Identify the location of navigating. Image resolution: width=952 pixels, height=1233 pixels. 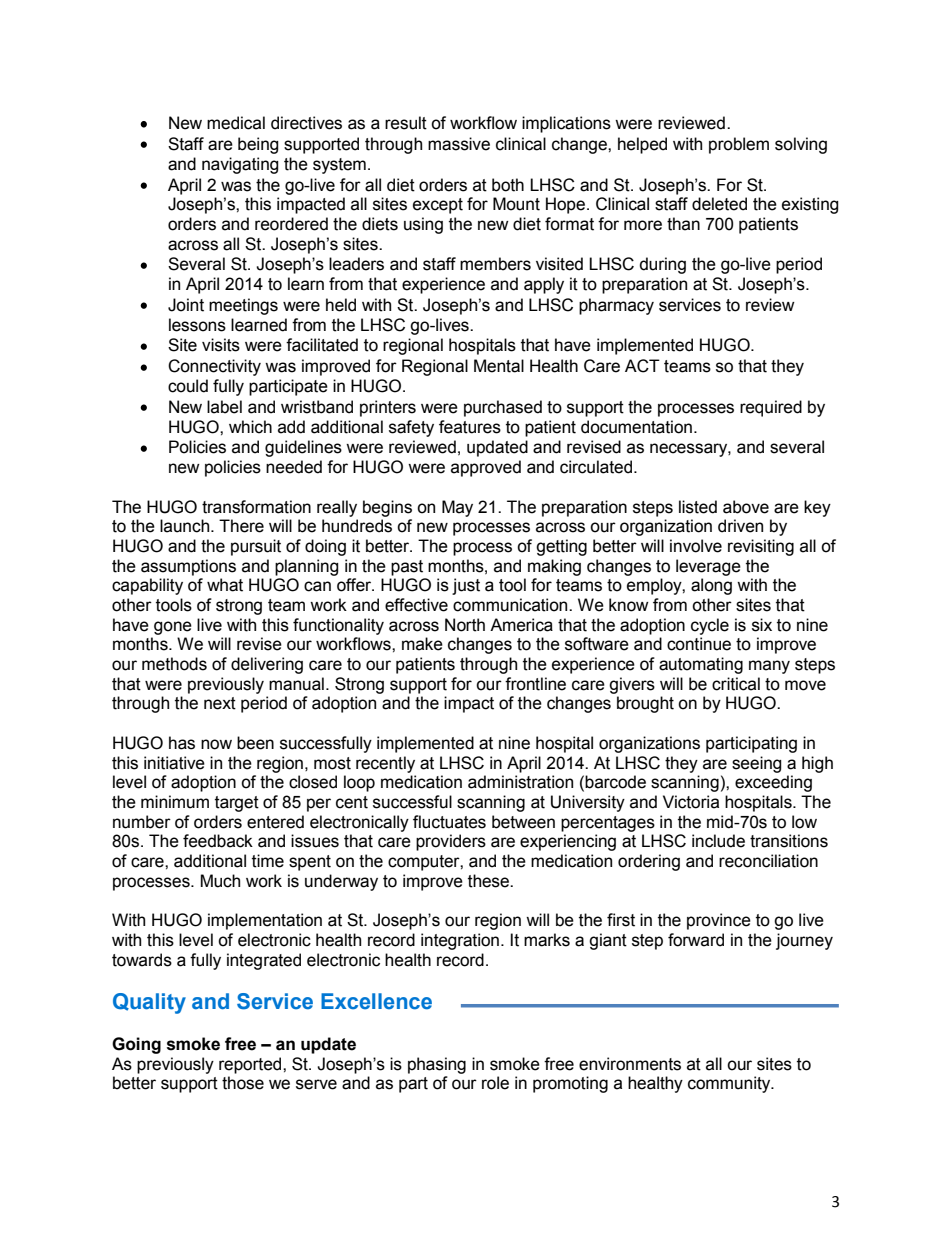
(240, 165).
